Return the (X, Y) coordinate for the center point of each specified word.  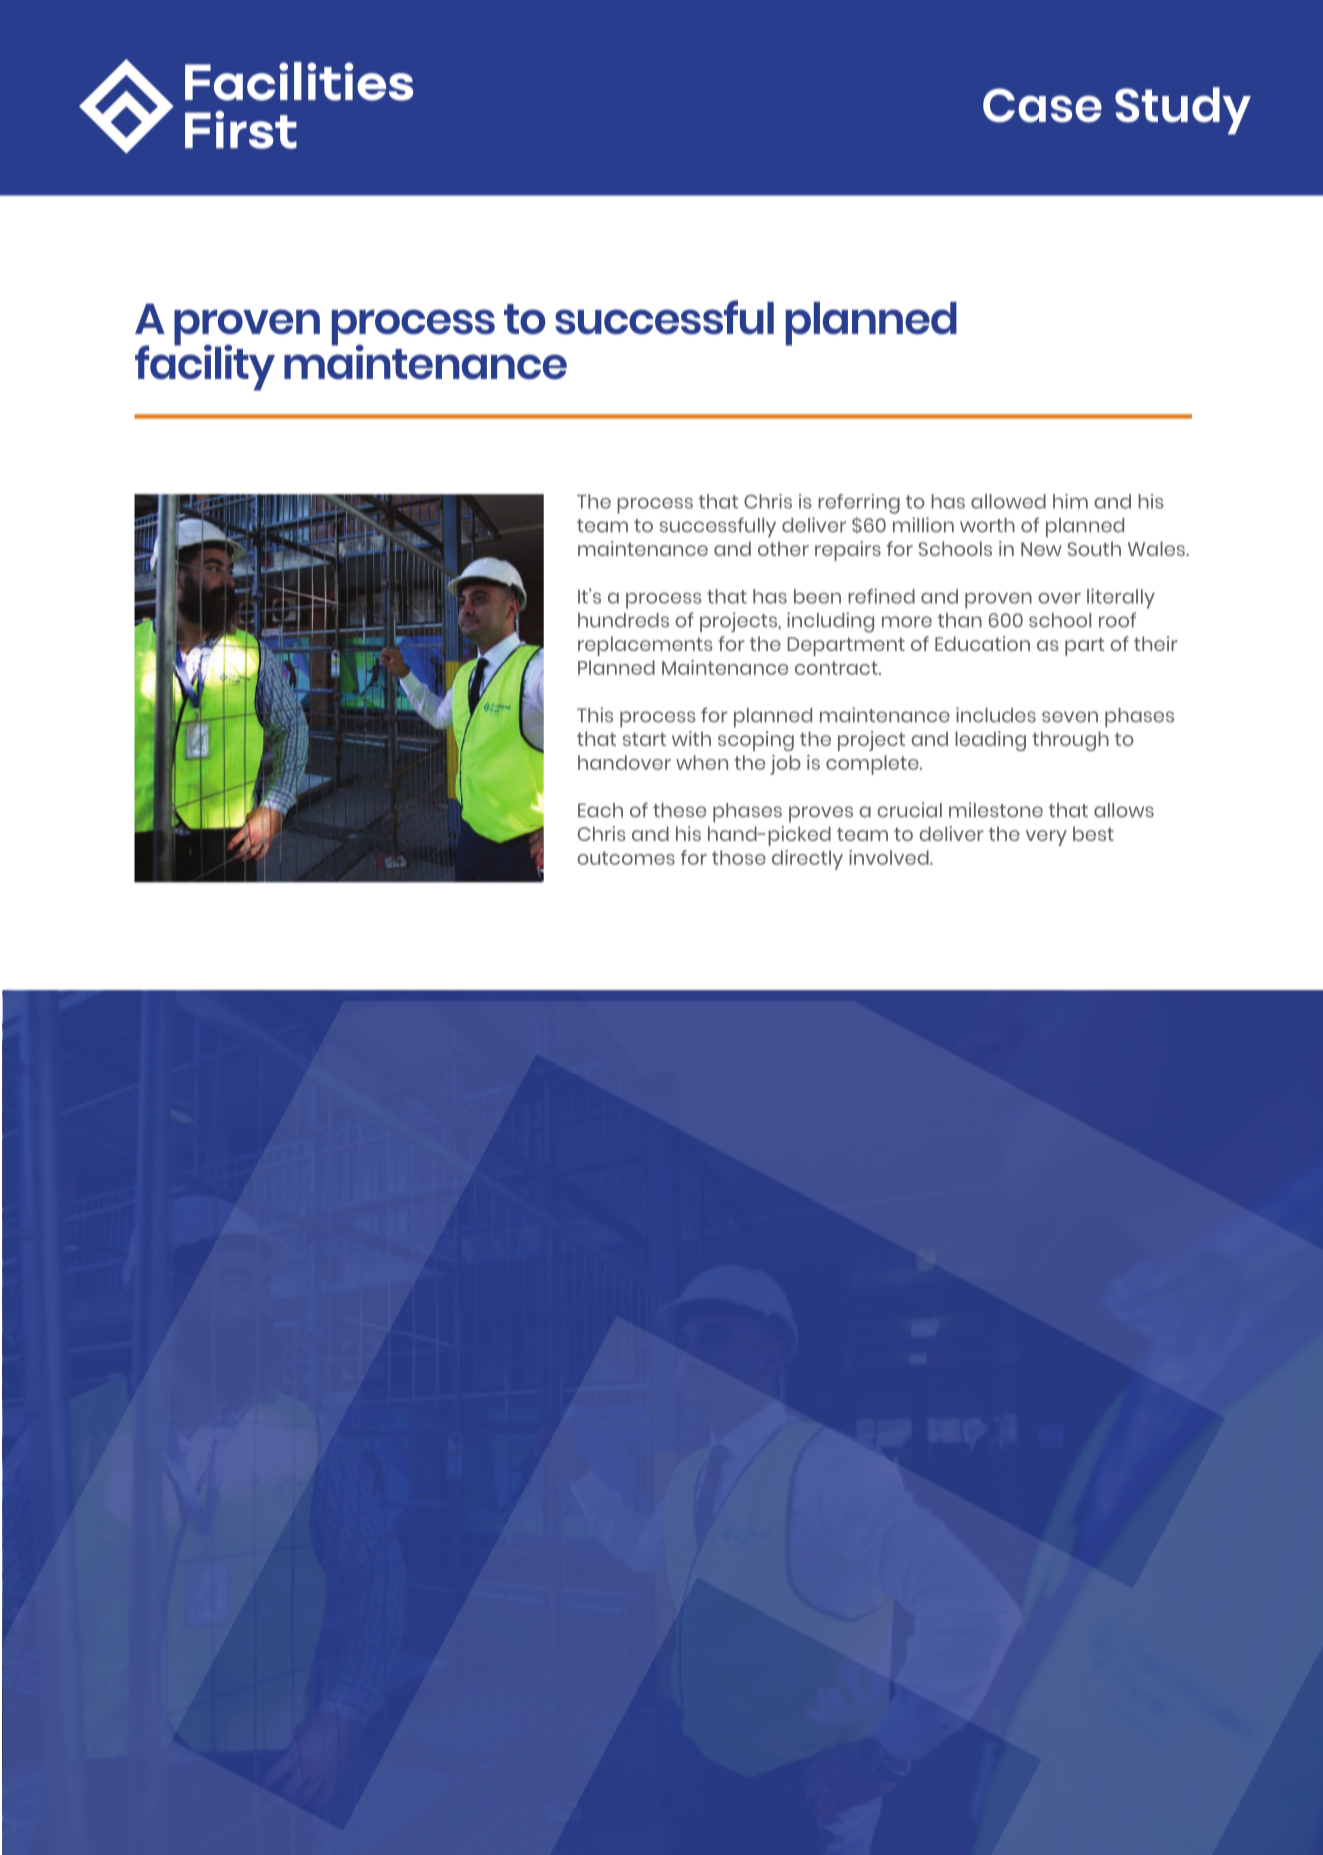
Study (1183, 111)
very (1046, 838)
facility (205, 366)
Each (600, 810)
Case (1042, 105)
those (739, 857)
